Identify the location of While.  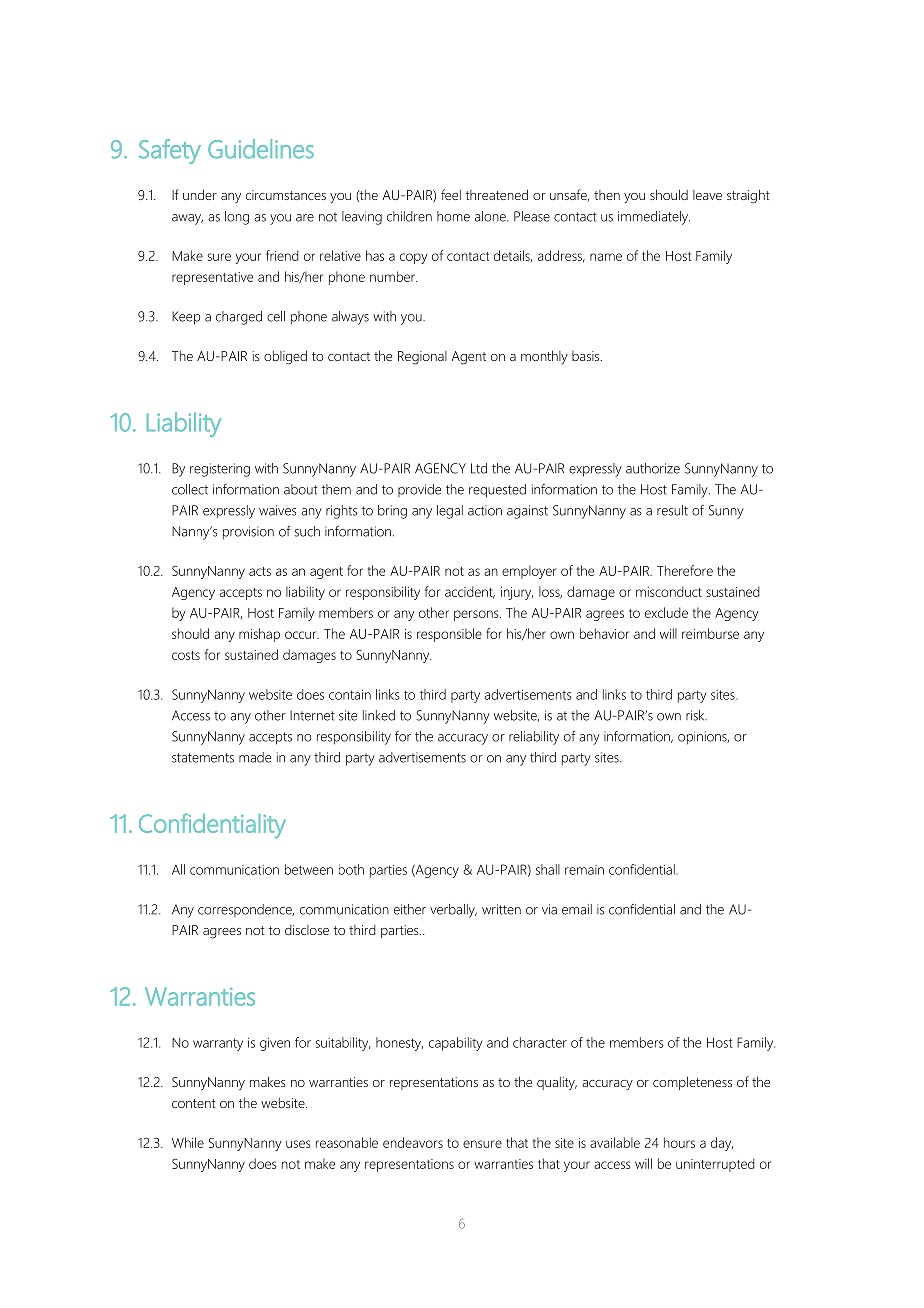
(188, 1142).
